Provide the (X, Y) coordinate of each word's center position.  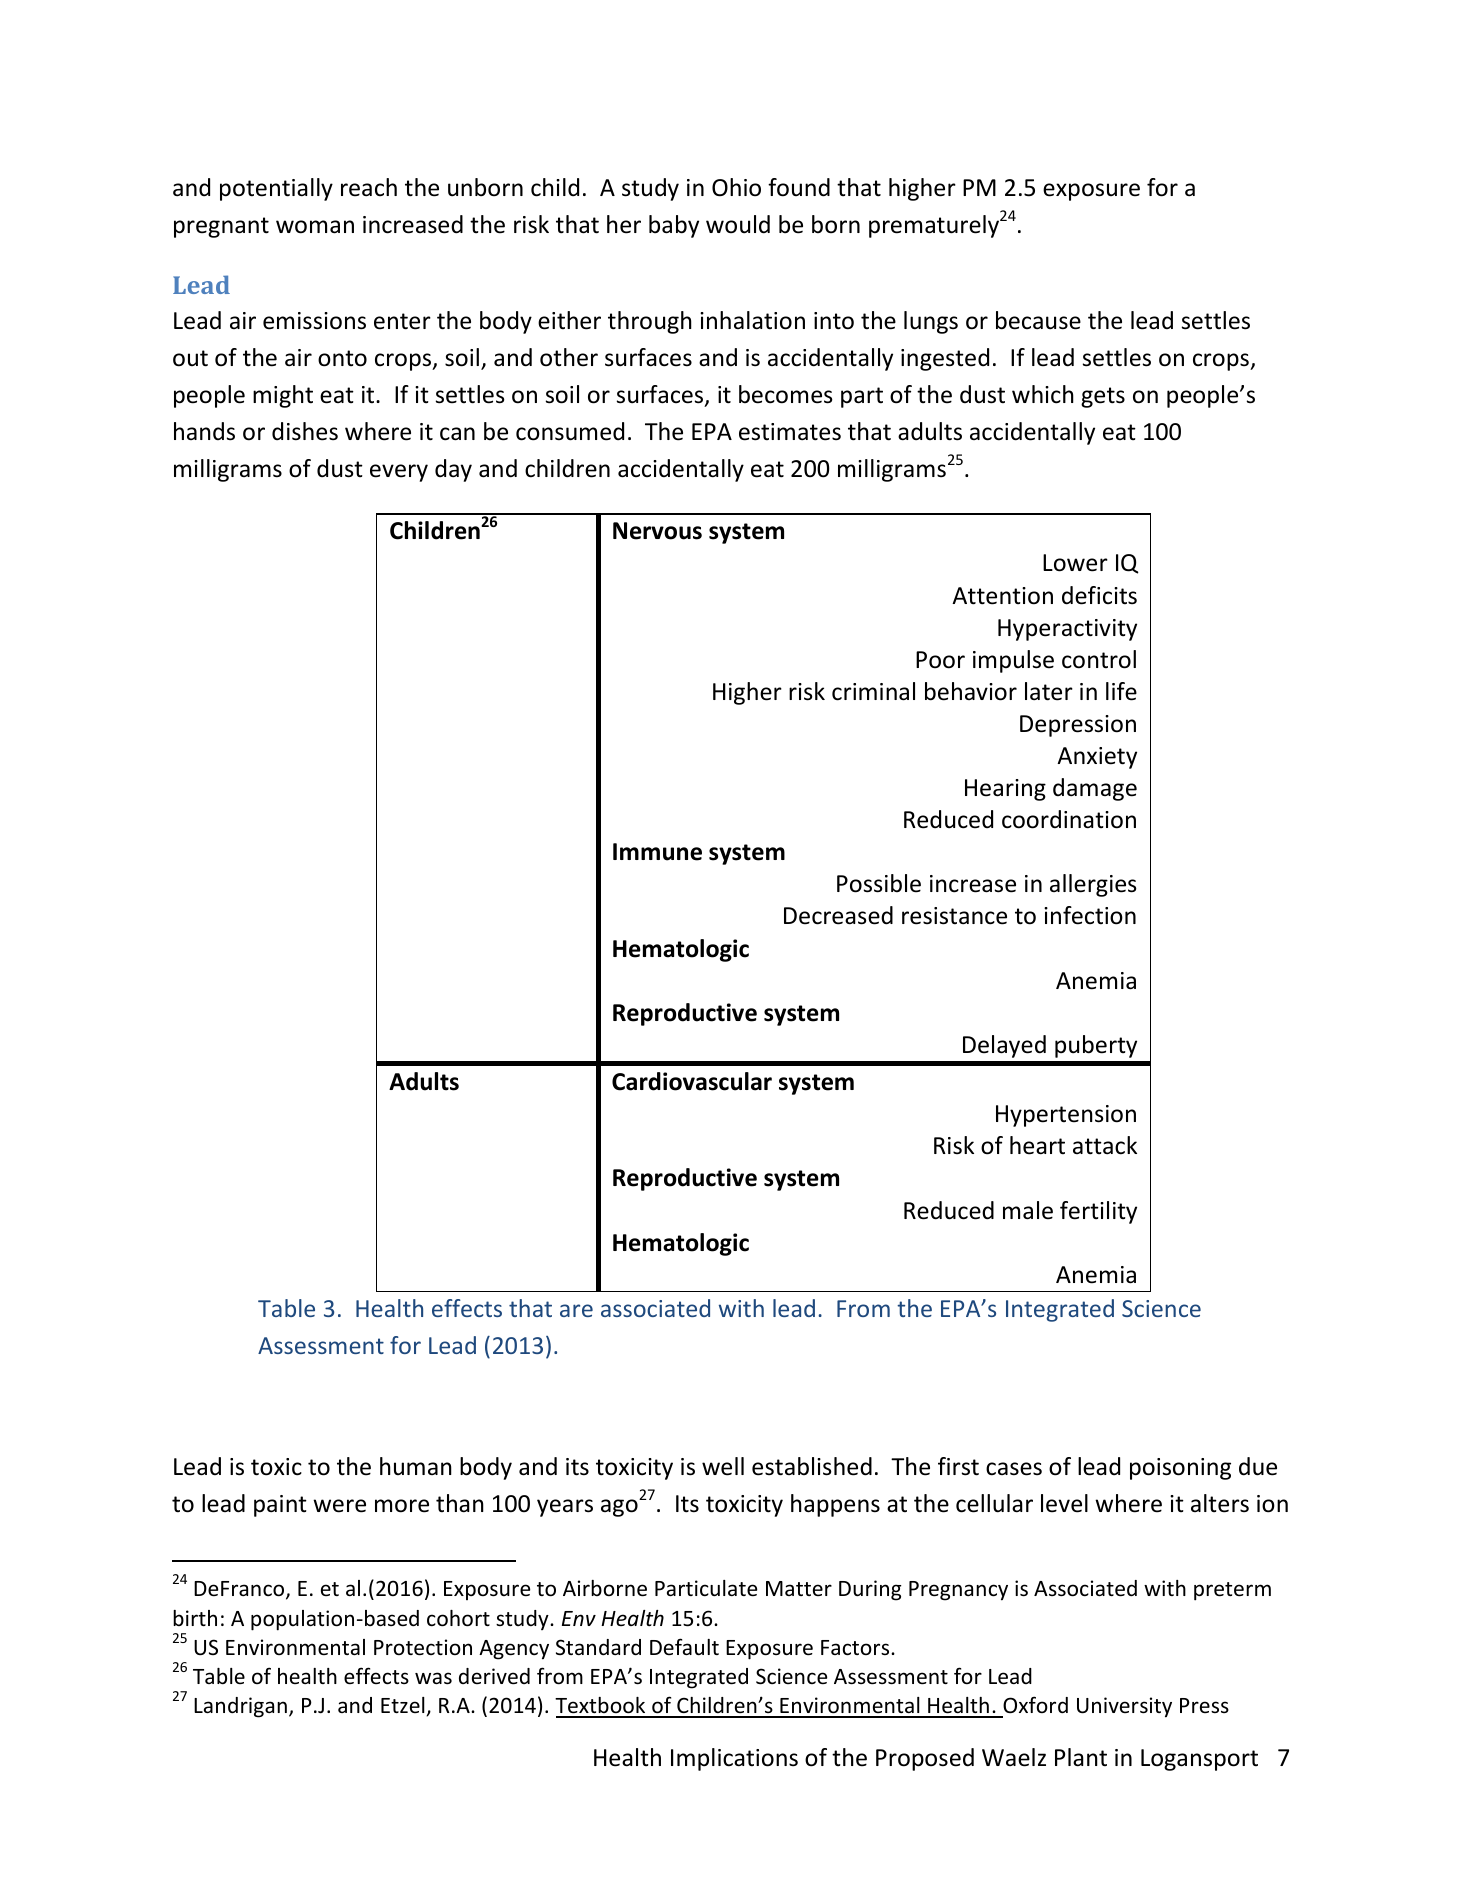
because (1038, 320)
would (738, 224)
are (576, 1310)
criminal (873, 691)
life (1121, 691)
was (433, 1678)
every (399, 473)
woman (315, 227)
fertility (1098, 1212)
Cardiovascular (692, 1081)
